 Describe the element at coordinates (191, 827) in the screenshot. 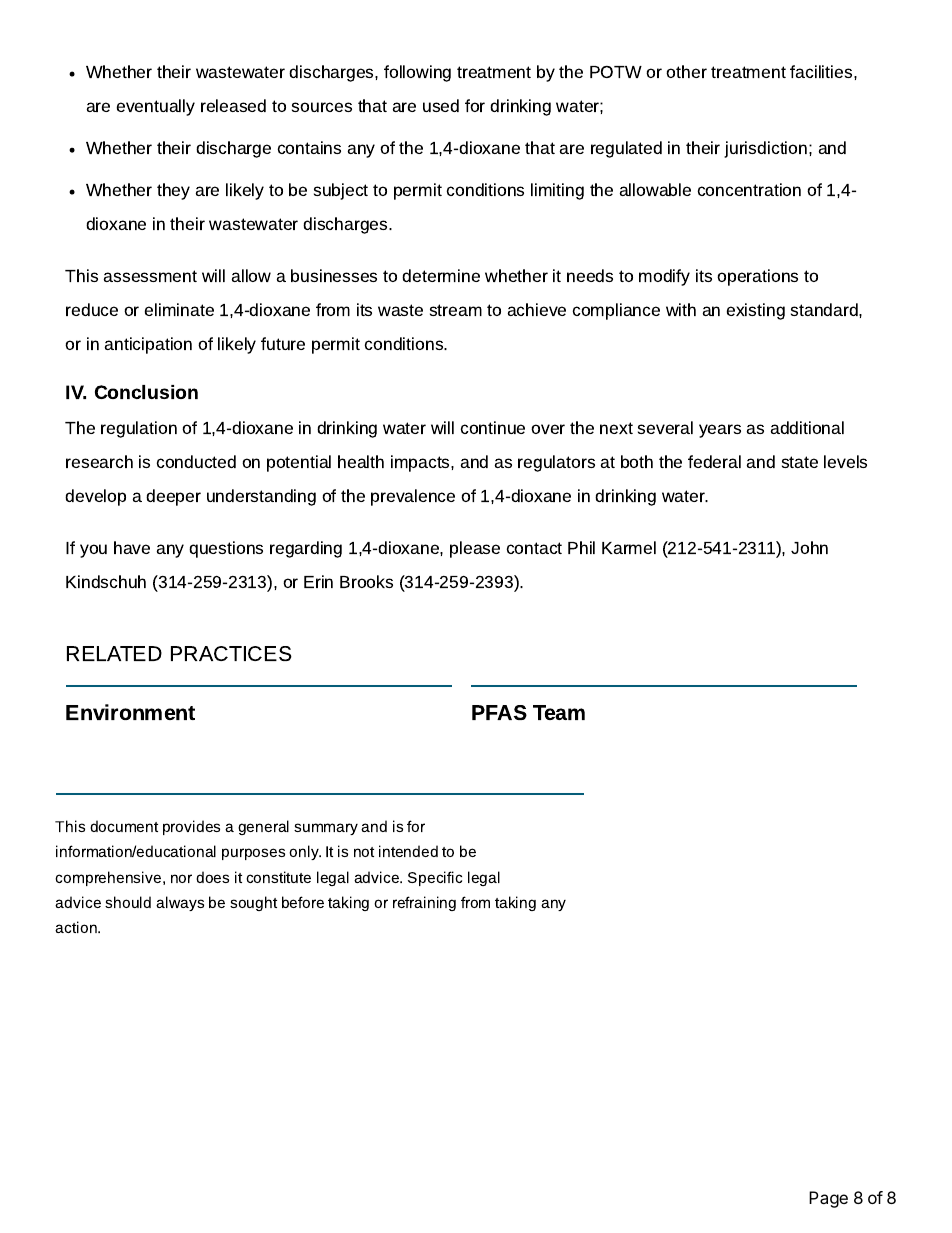

I see `provides` at that location.
